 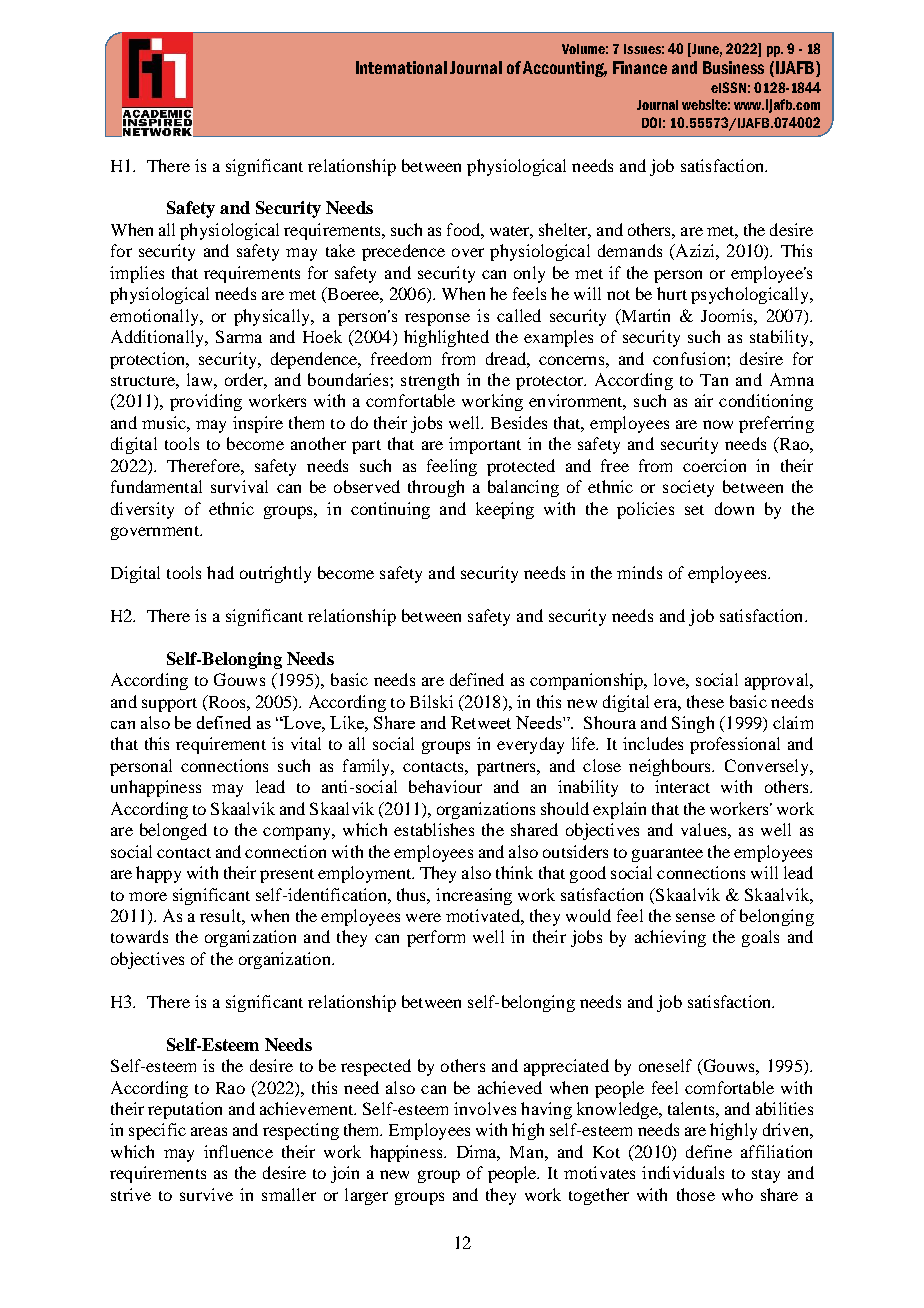 What do you see at coordinates (173, 831) in the image?
I see `belonged` at bounding box center [173, 831].
